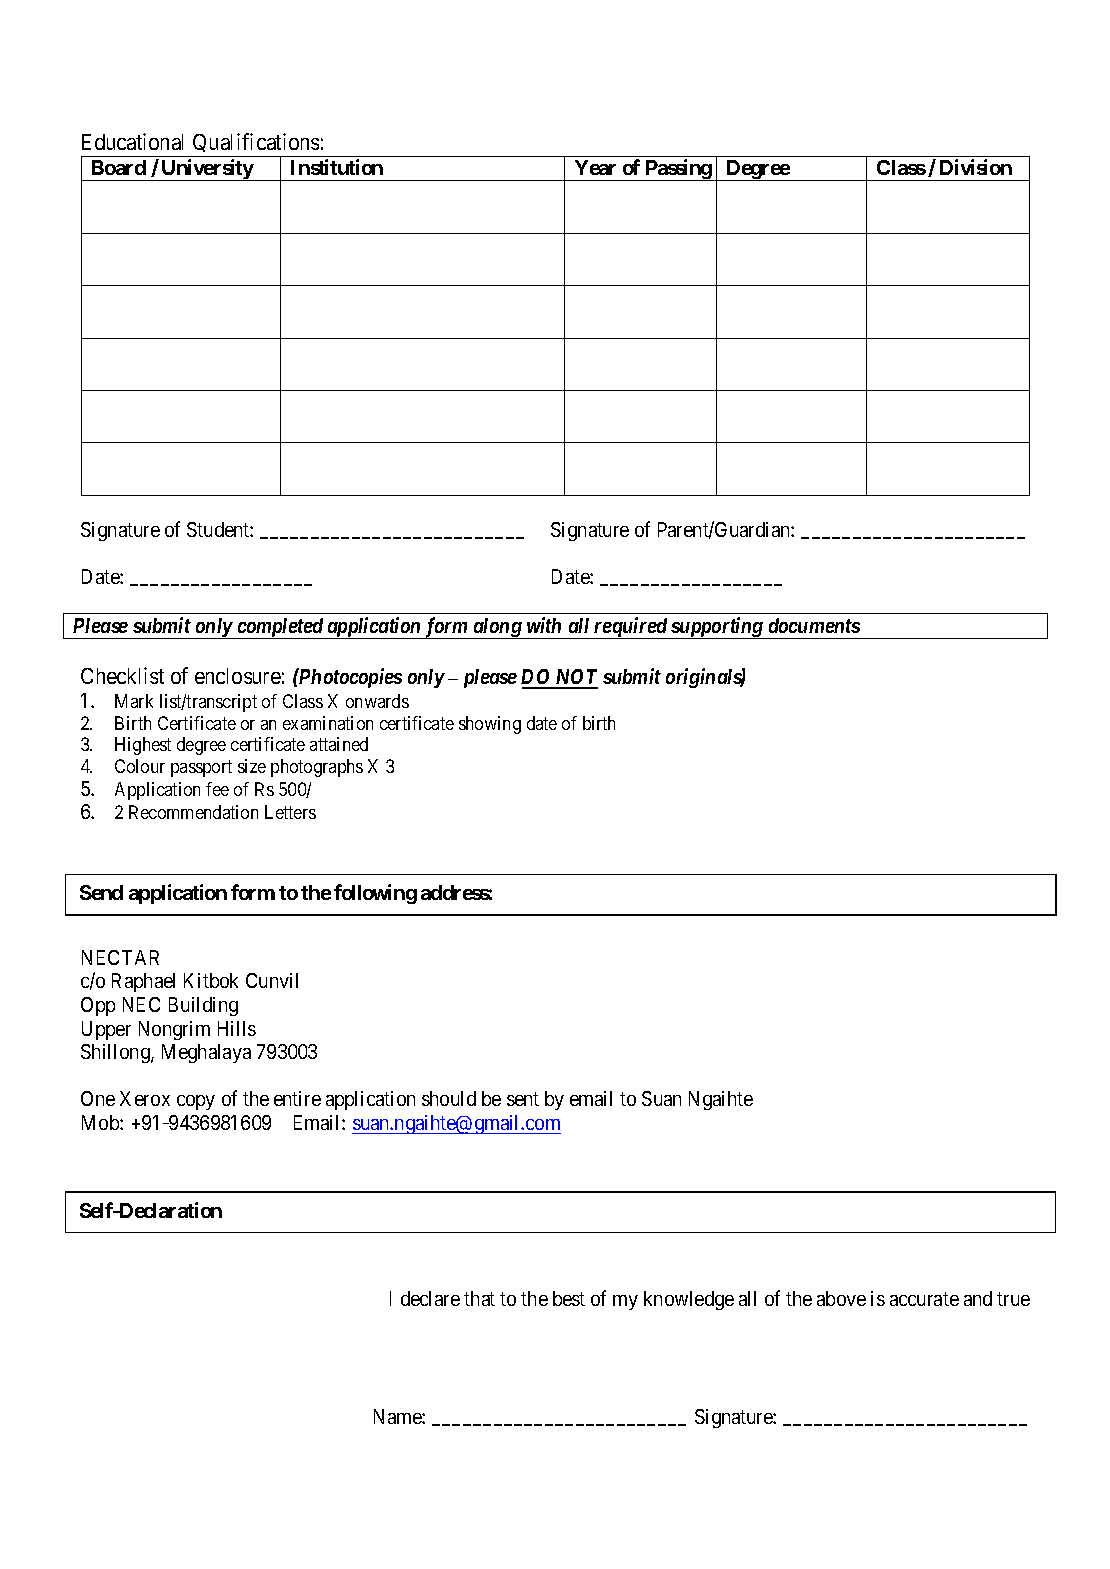 The image size is (1110, 1569). I want to click on Year, so click(595, 167).
